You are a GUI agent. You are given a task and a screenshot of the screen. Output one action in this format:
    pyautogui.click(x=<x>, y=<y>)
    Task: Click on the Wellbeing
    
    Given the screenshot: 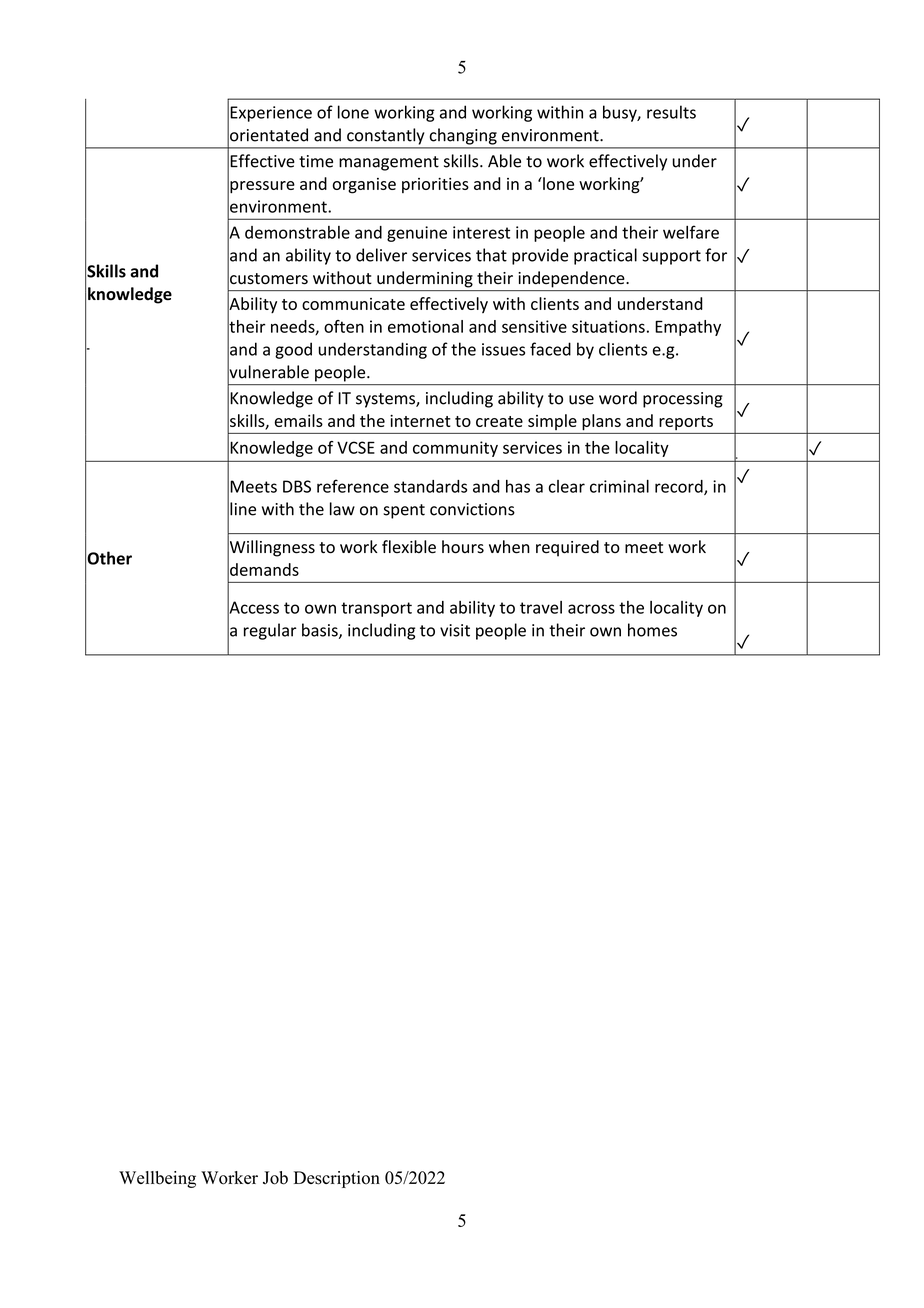 What is the action you would take?
    pyautogui.click(x=157, y=1179)
